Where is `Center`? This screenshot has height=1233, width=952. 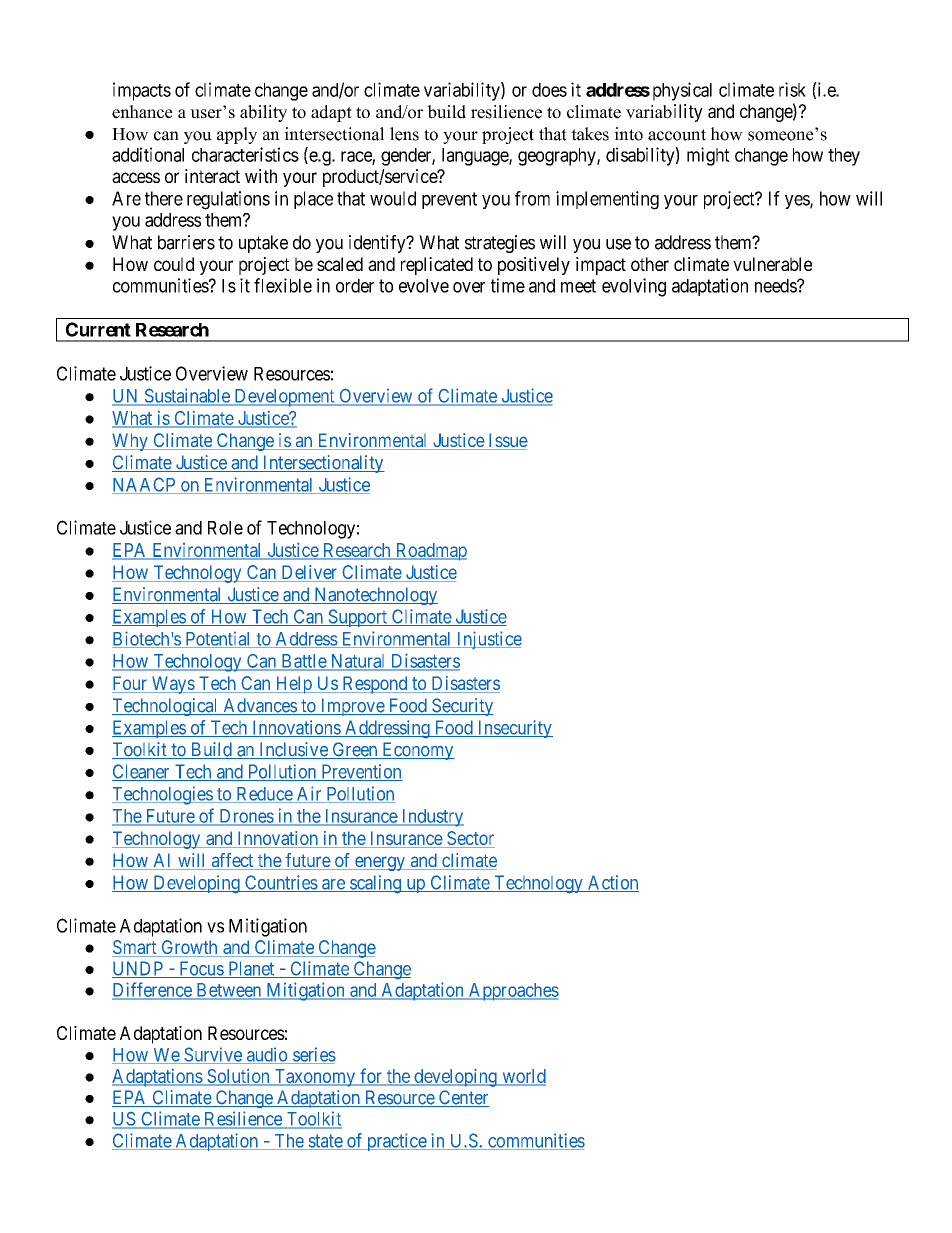
Center is located at coordinates (463, 1098).
